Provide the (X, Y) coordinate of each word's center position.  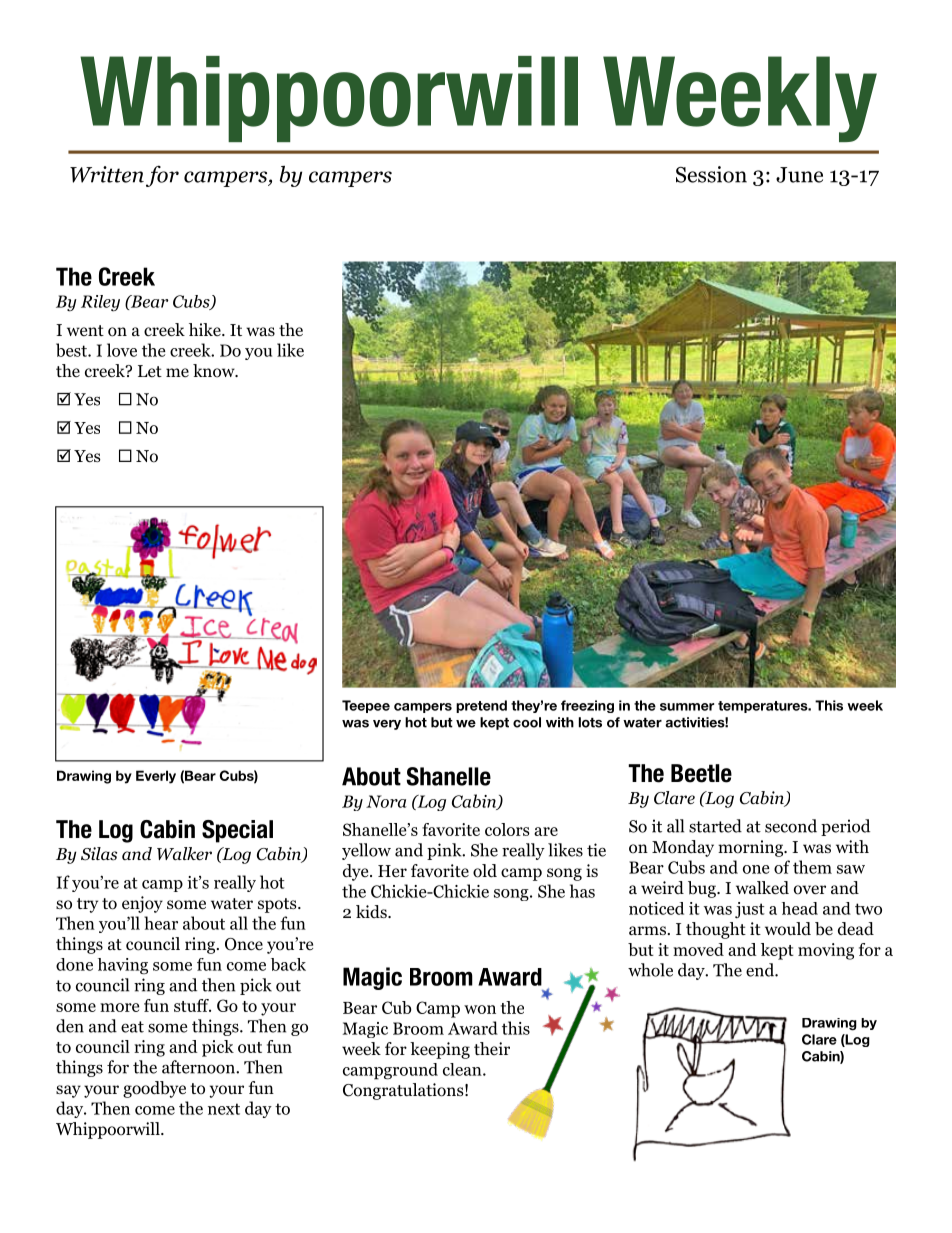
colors (507, 829)
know (215, 371)
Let (150, 371)
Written (107, 174)
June (799, 175)
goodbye (154, 1089)
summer (687, 707)
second (791, 826)
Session (711, 174)
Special (237, 831)
